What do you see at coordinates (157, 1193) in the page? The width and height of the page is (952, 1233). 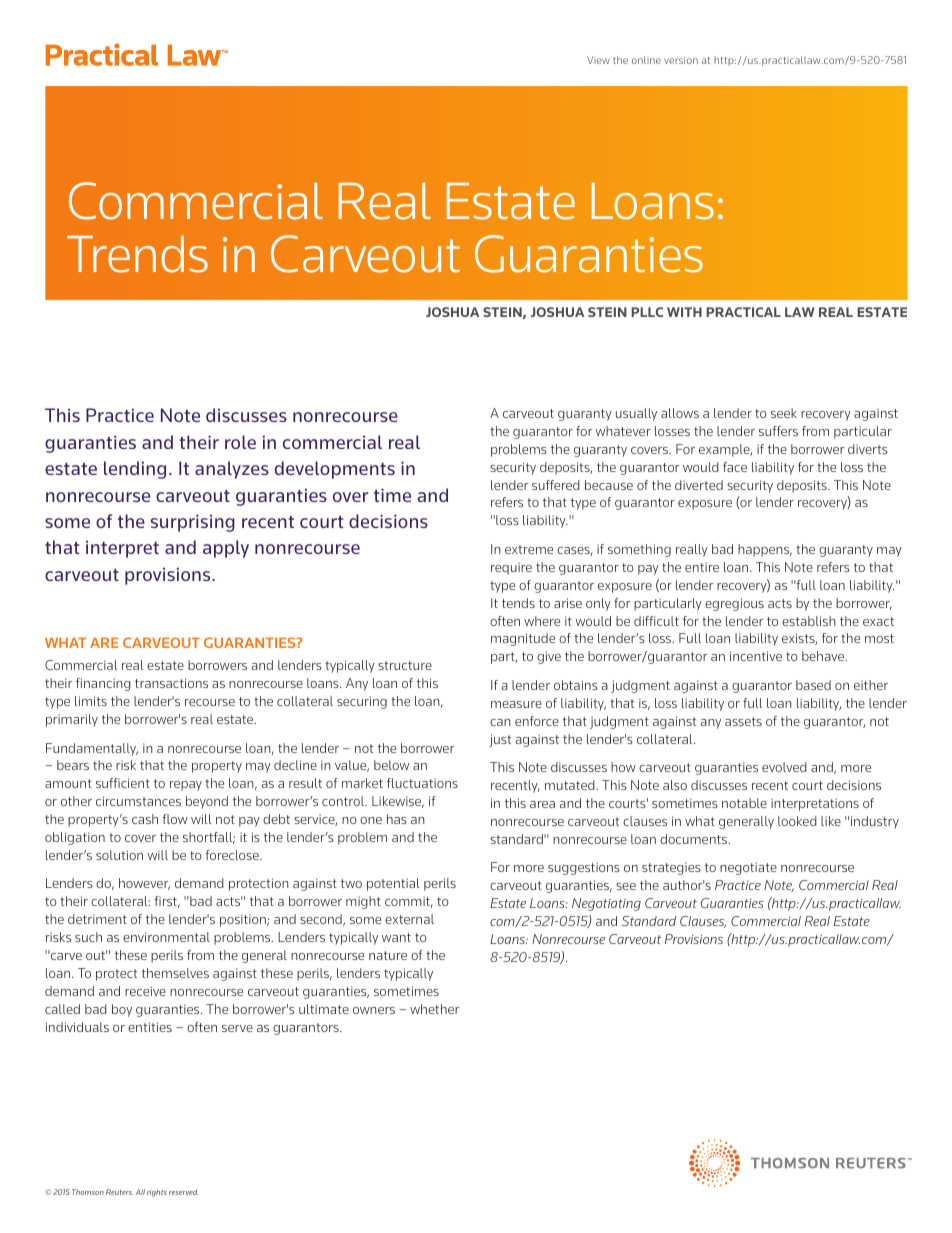 I see `rights` at bounding box center [157, 1193].
